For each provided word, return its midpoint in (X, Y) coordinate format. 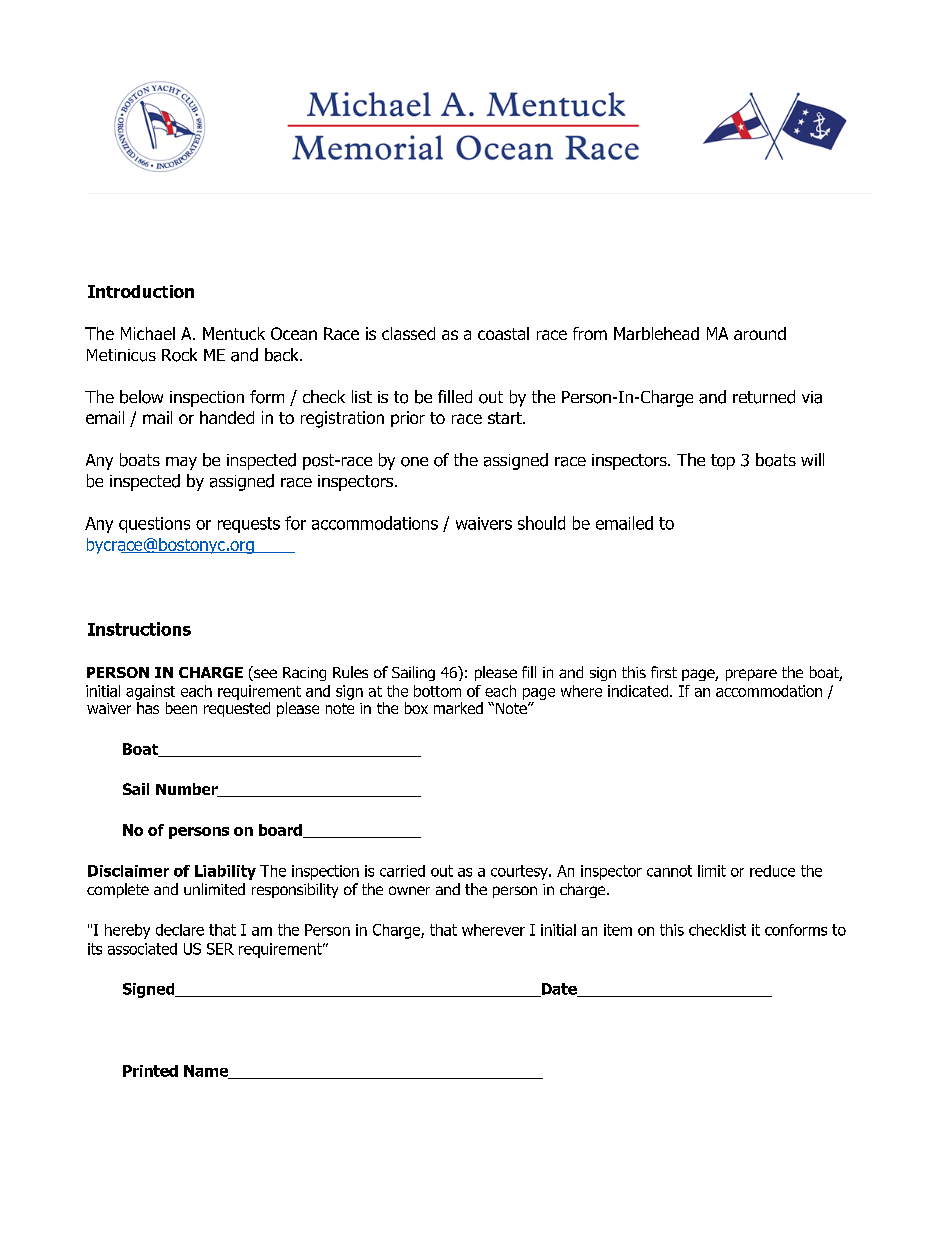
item (618, 930)
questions (154, 525)
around (760, 333)
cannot (669, 871)
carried (402, 871)
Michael (148, 333)
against (150, 694)
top (723, 462)
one (414, 462)
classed (408, 333)
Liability (225, 872)
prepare (751, 675)
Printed (150, 1071)
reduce (772, 871)
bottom (437, 691)
